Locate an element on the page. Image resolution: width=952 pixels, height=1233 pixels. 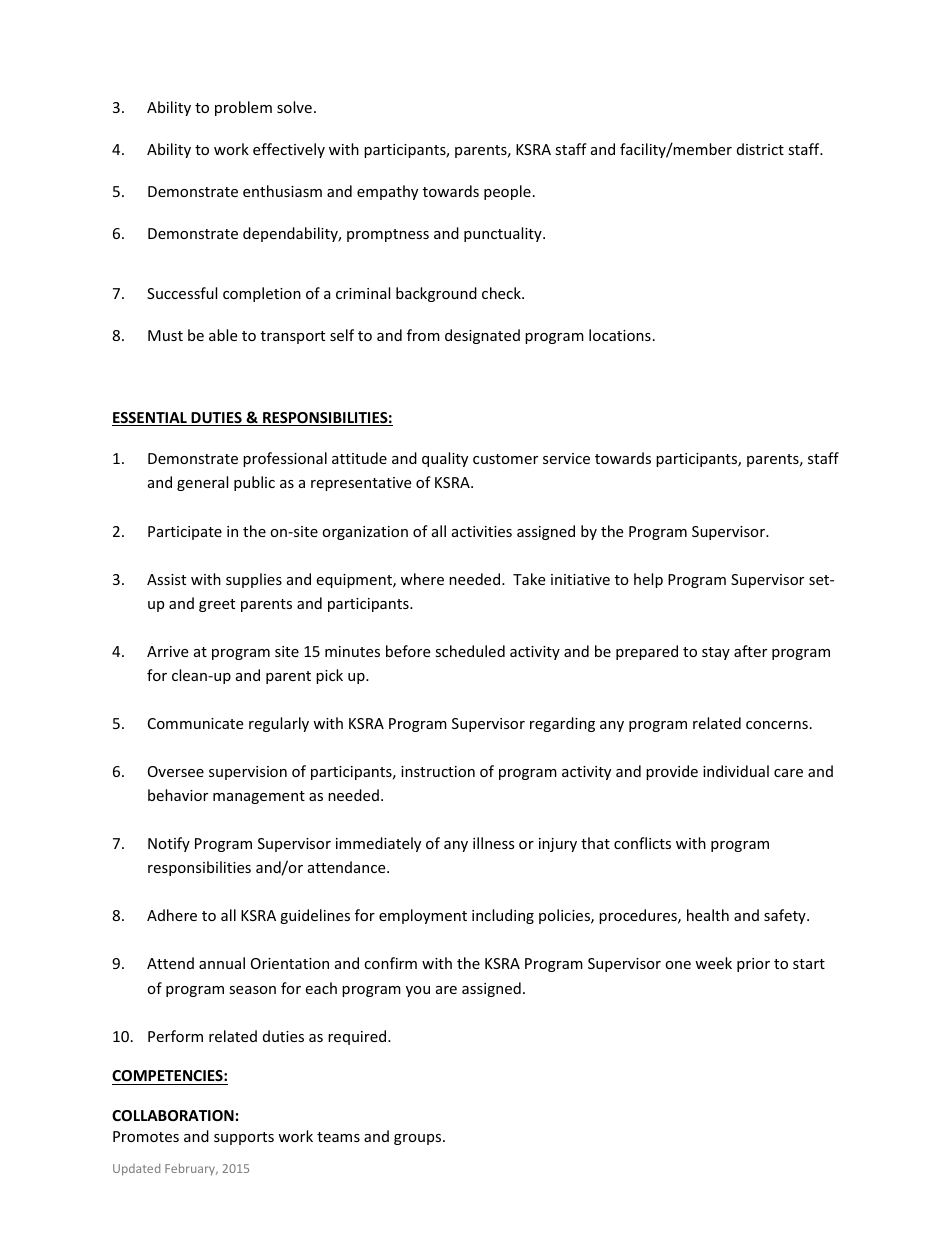
instruction is located at coordinates (438, 771).
